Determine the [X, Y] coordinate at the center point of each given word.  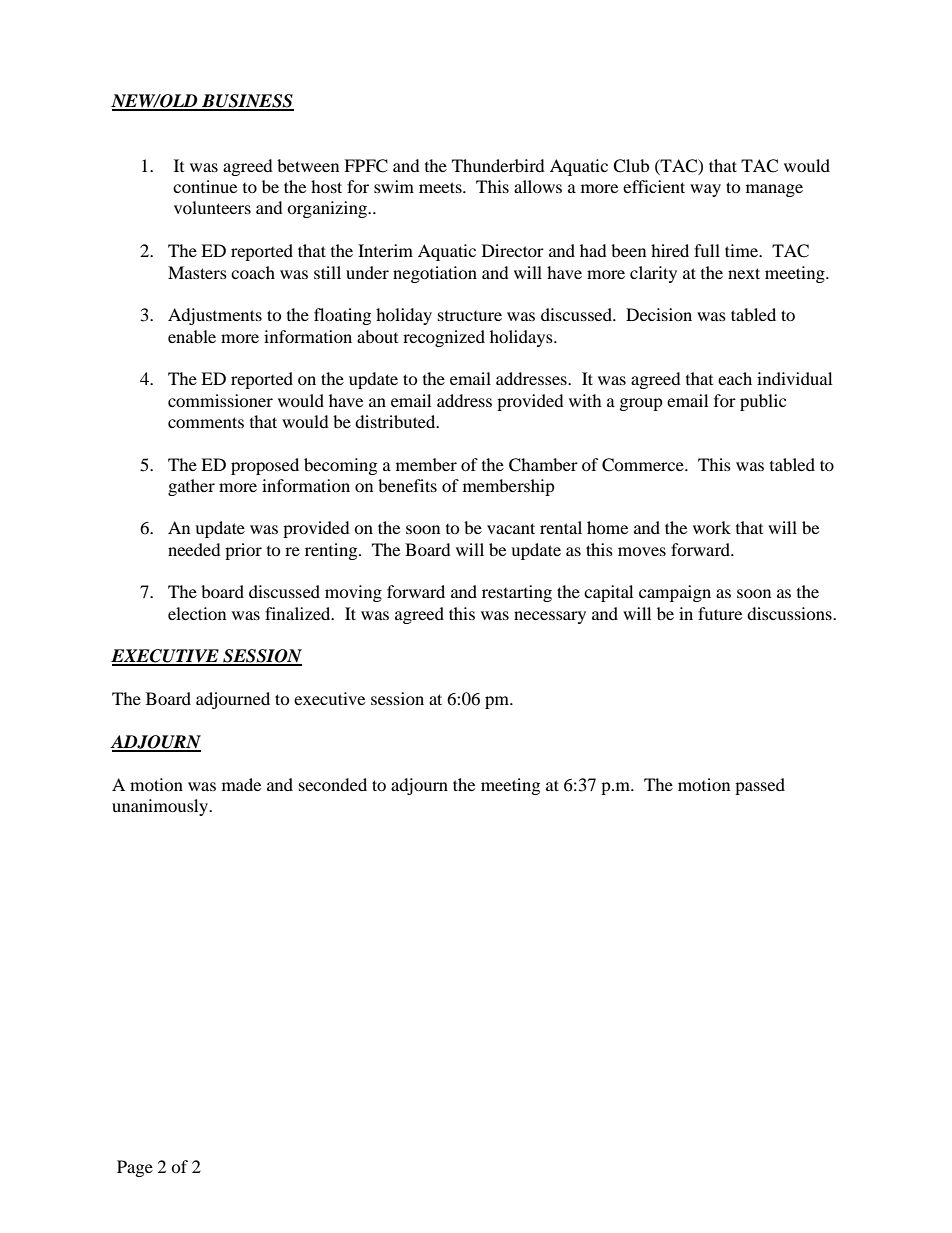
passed [760, 786]
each [735, 378]
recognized [444, 338]
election [197, 613]
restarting [517, 593]
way [705, 190]
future [720, 613]
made [241, 784]
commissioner [220, 400]
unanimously [161, 807]
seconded [333, 784]
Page [135, 1168]
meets [441, 187]
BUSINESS [247, 102]
